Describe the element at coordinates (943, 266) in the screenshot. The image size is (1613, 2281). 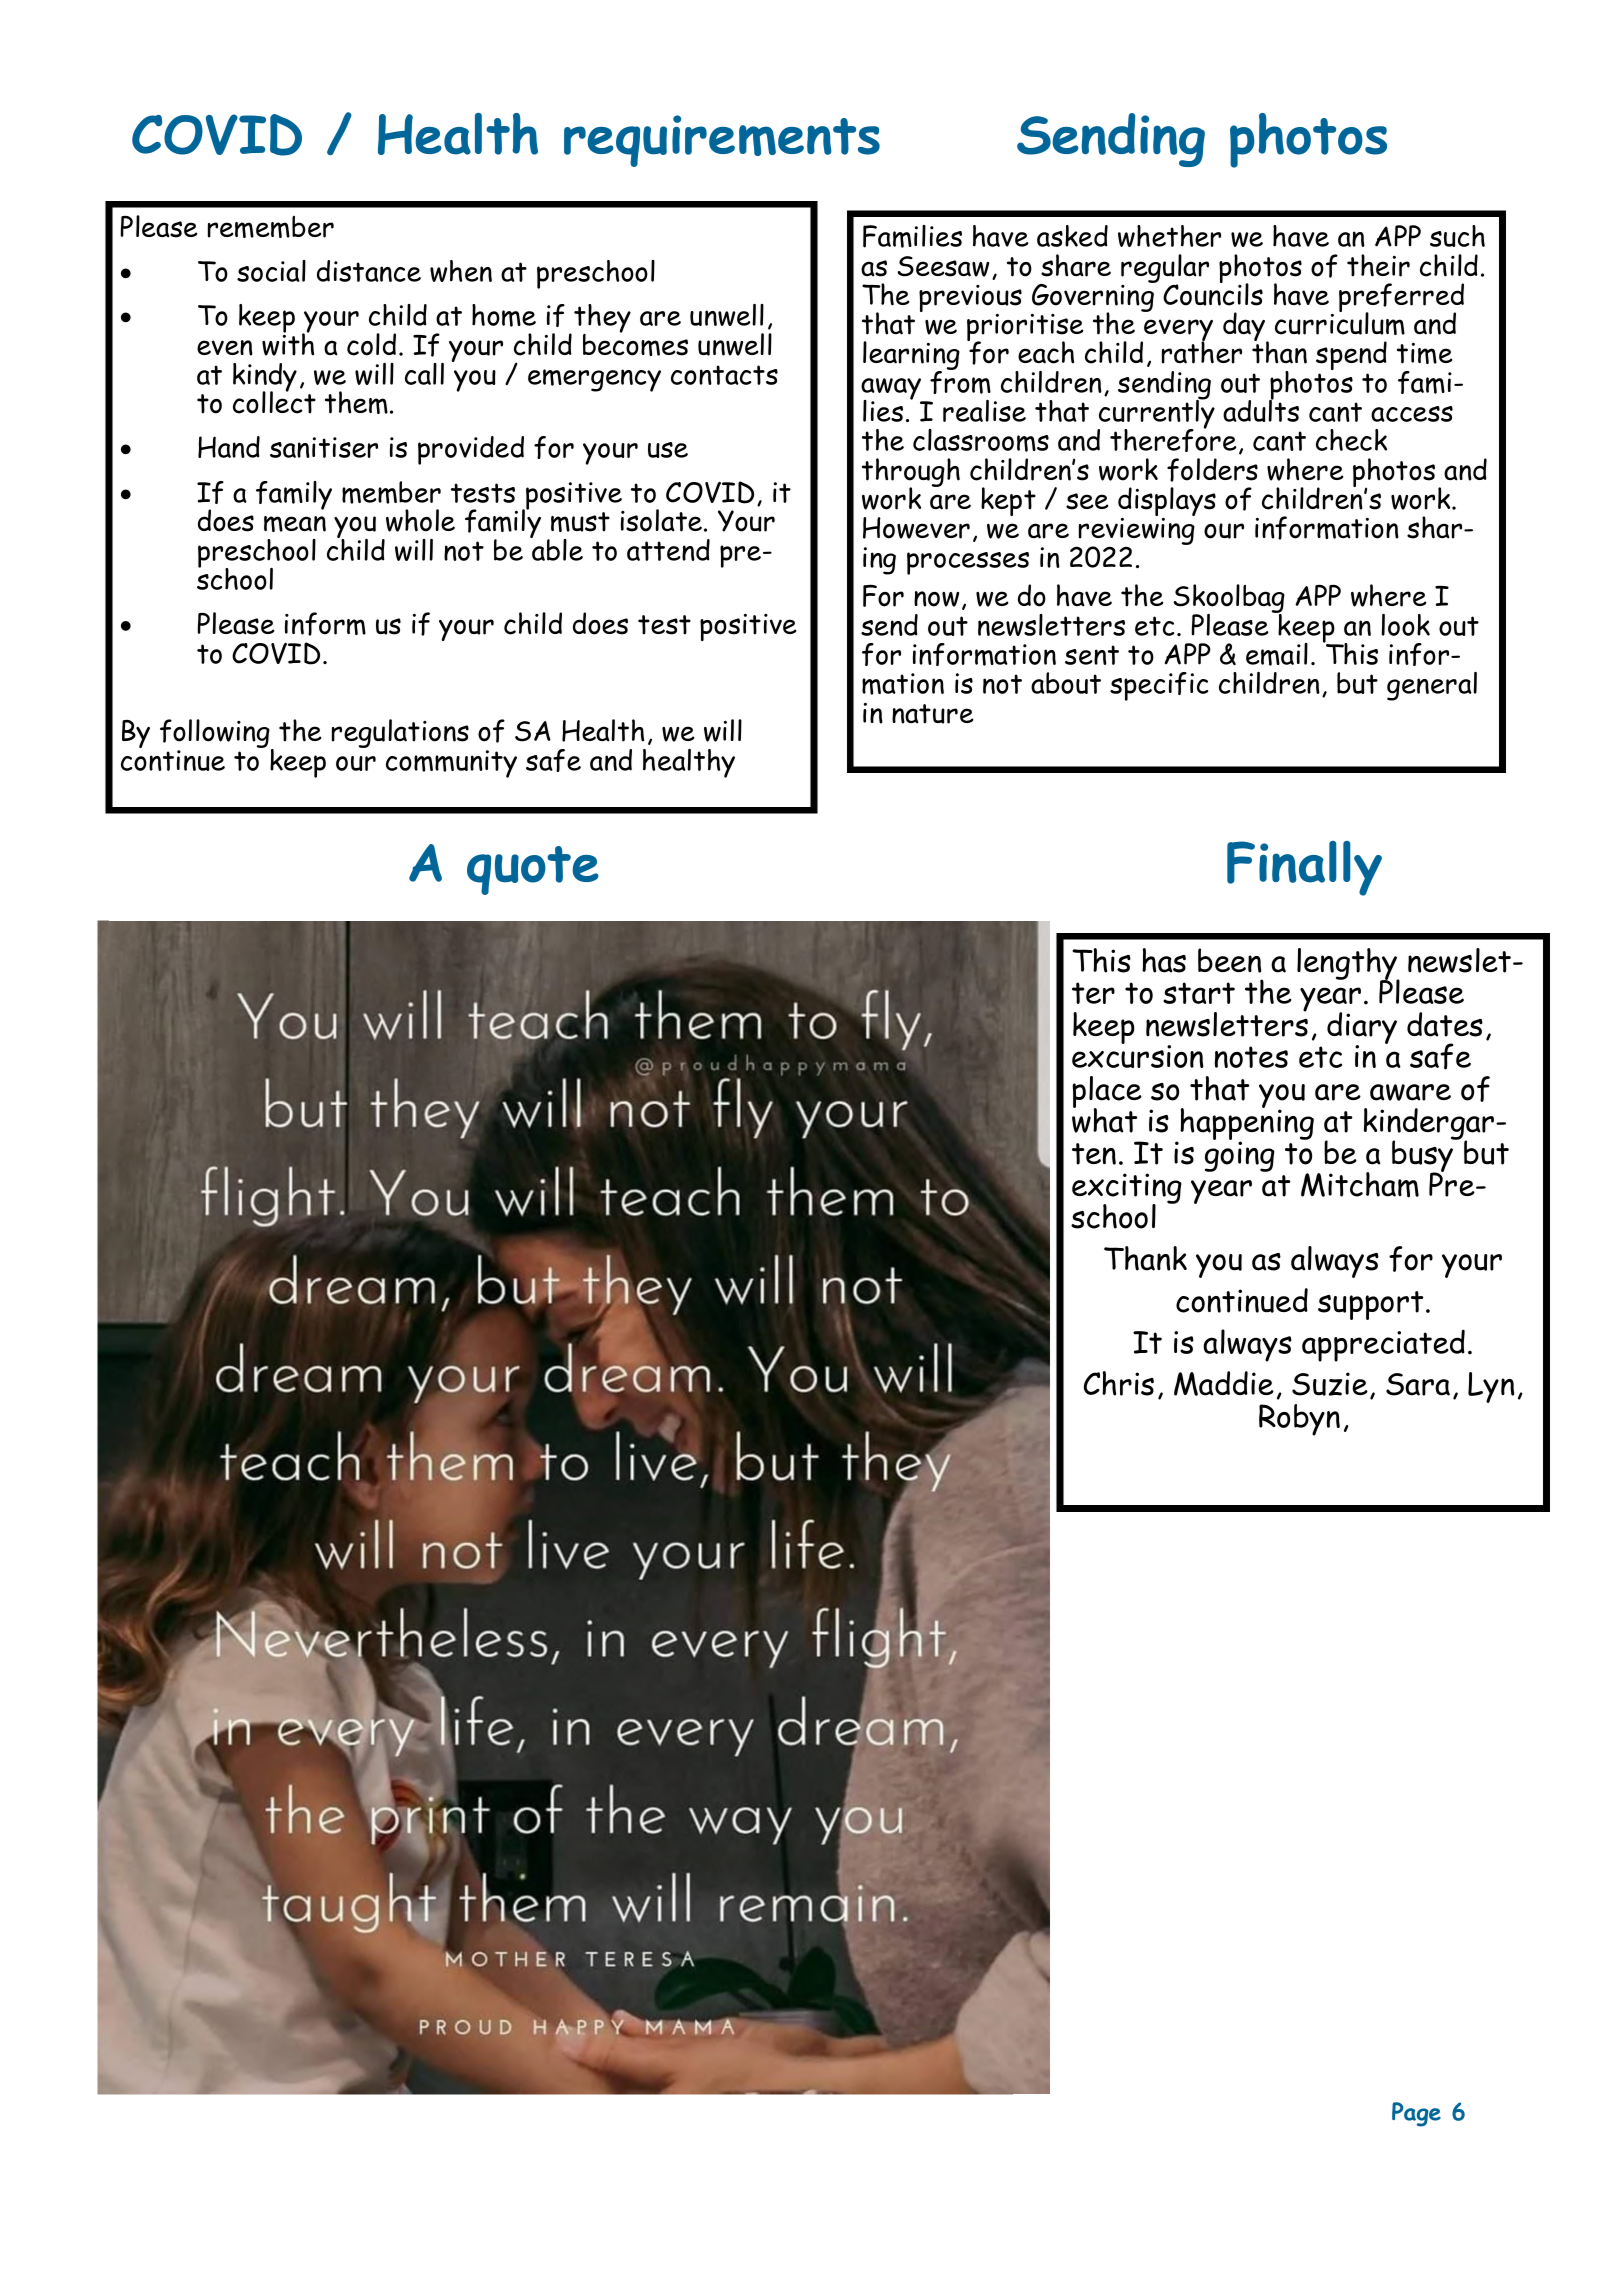
I see `Seesaw` at that location.
